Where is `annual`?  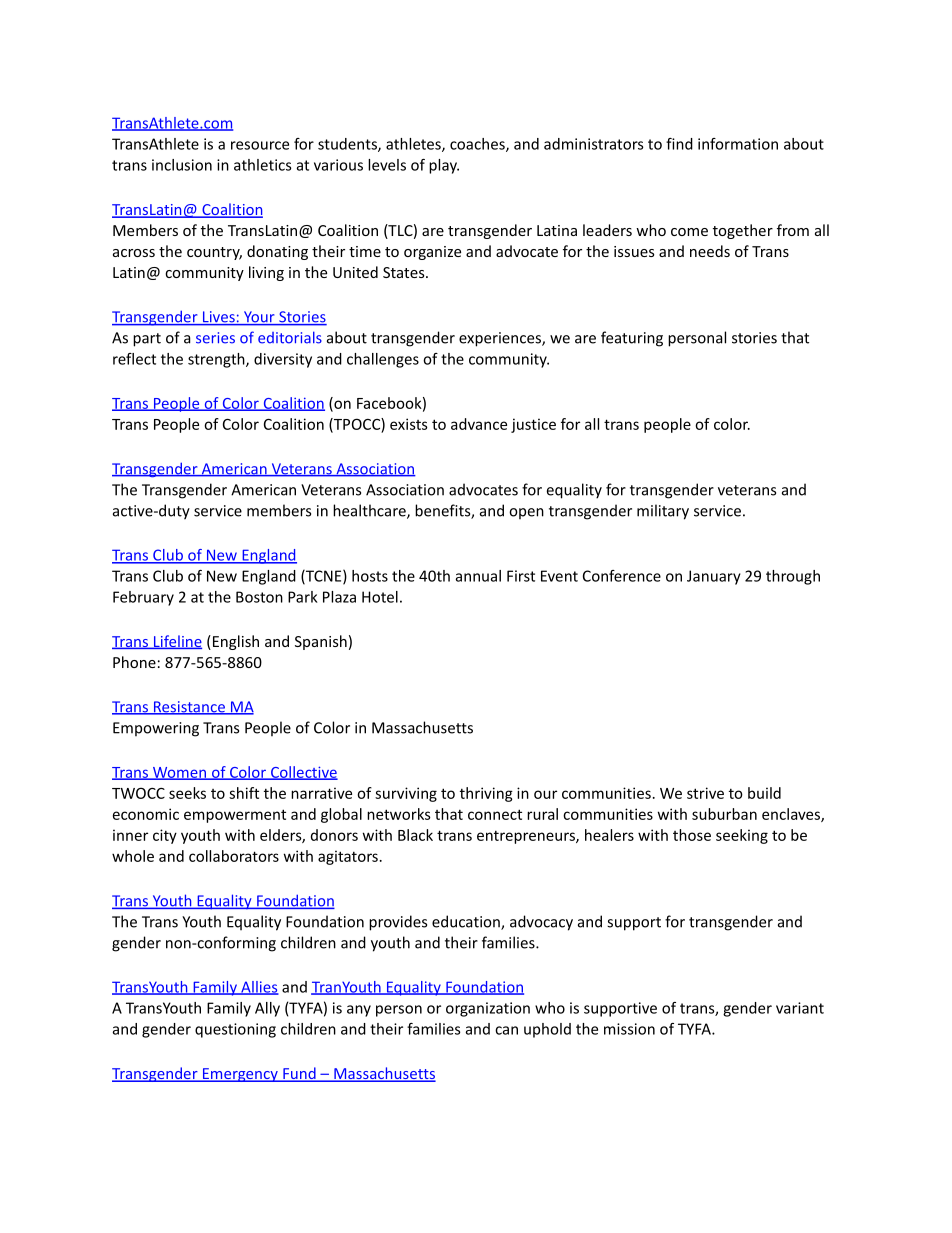
annual is located at coordinates (478, 576).
